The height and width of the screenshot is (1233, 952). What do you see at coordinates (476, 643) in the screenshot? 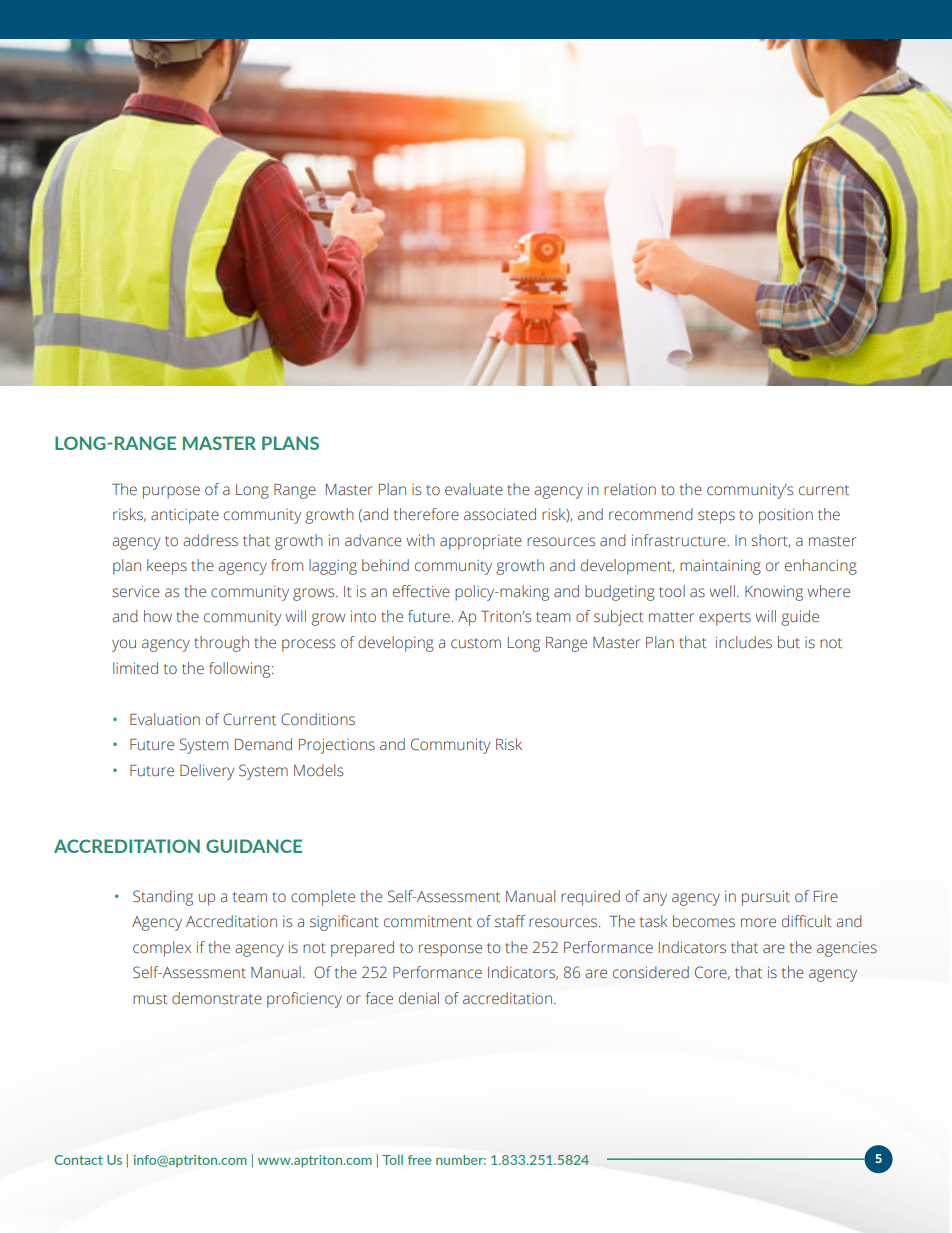
I see `custom` at bounding box center [476, 643].
